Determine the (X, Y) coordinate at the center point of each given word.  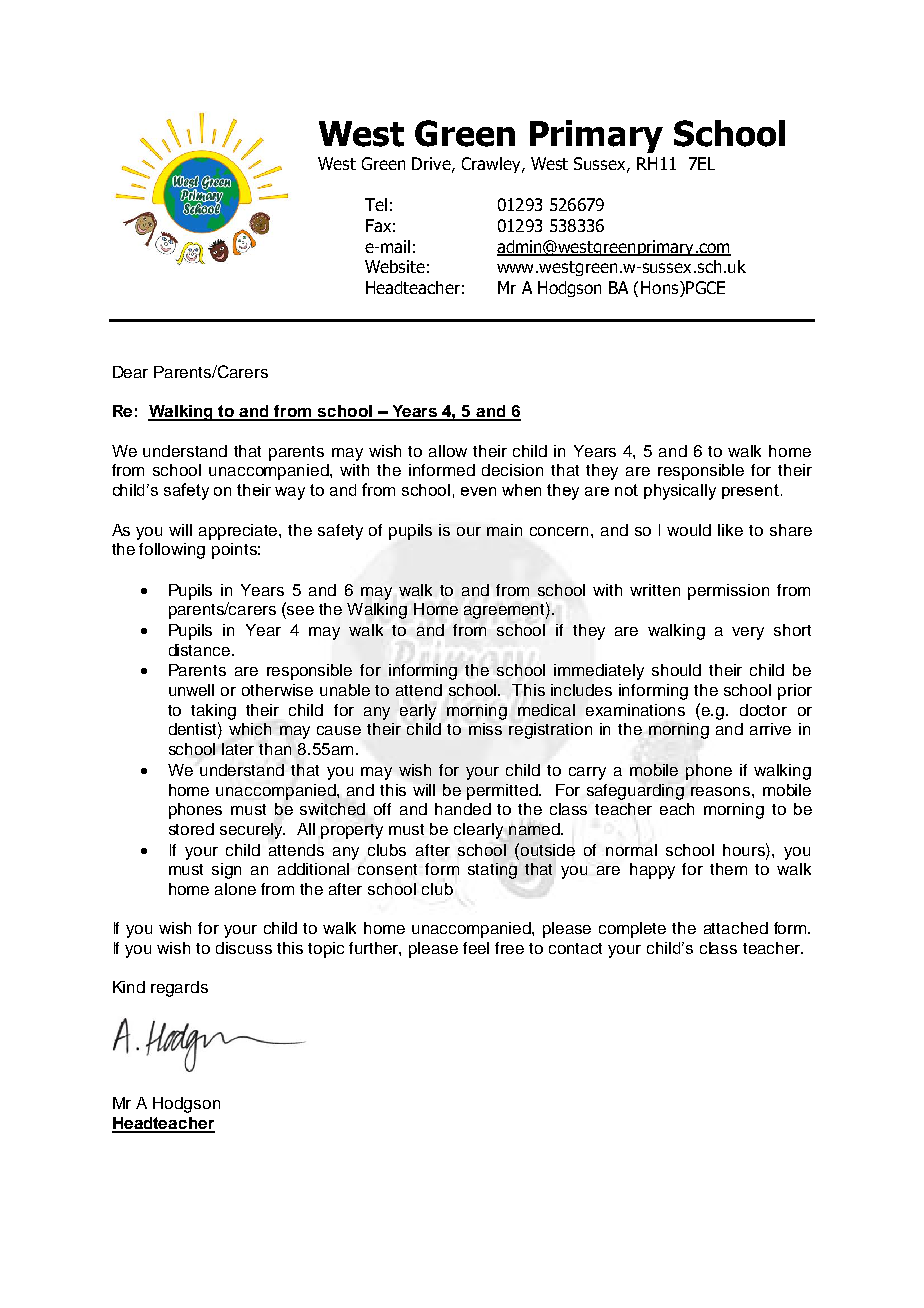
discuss (244, 948)
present (750, 491)
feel (476, 948)
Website (395, 266)
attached (736, 928)
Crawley (492, 165)
